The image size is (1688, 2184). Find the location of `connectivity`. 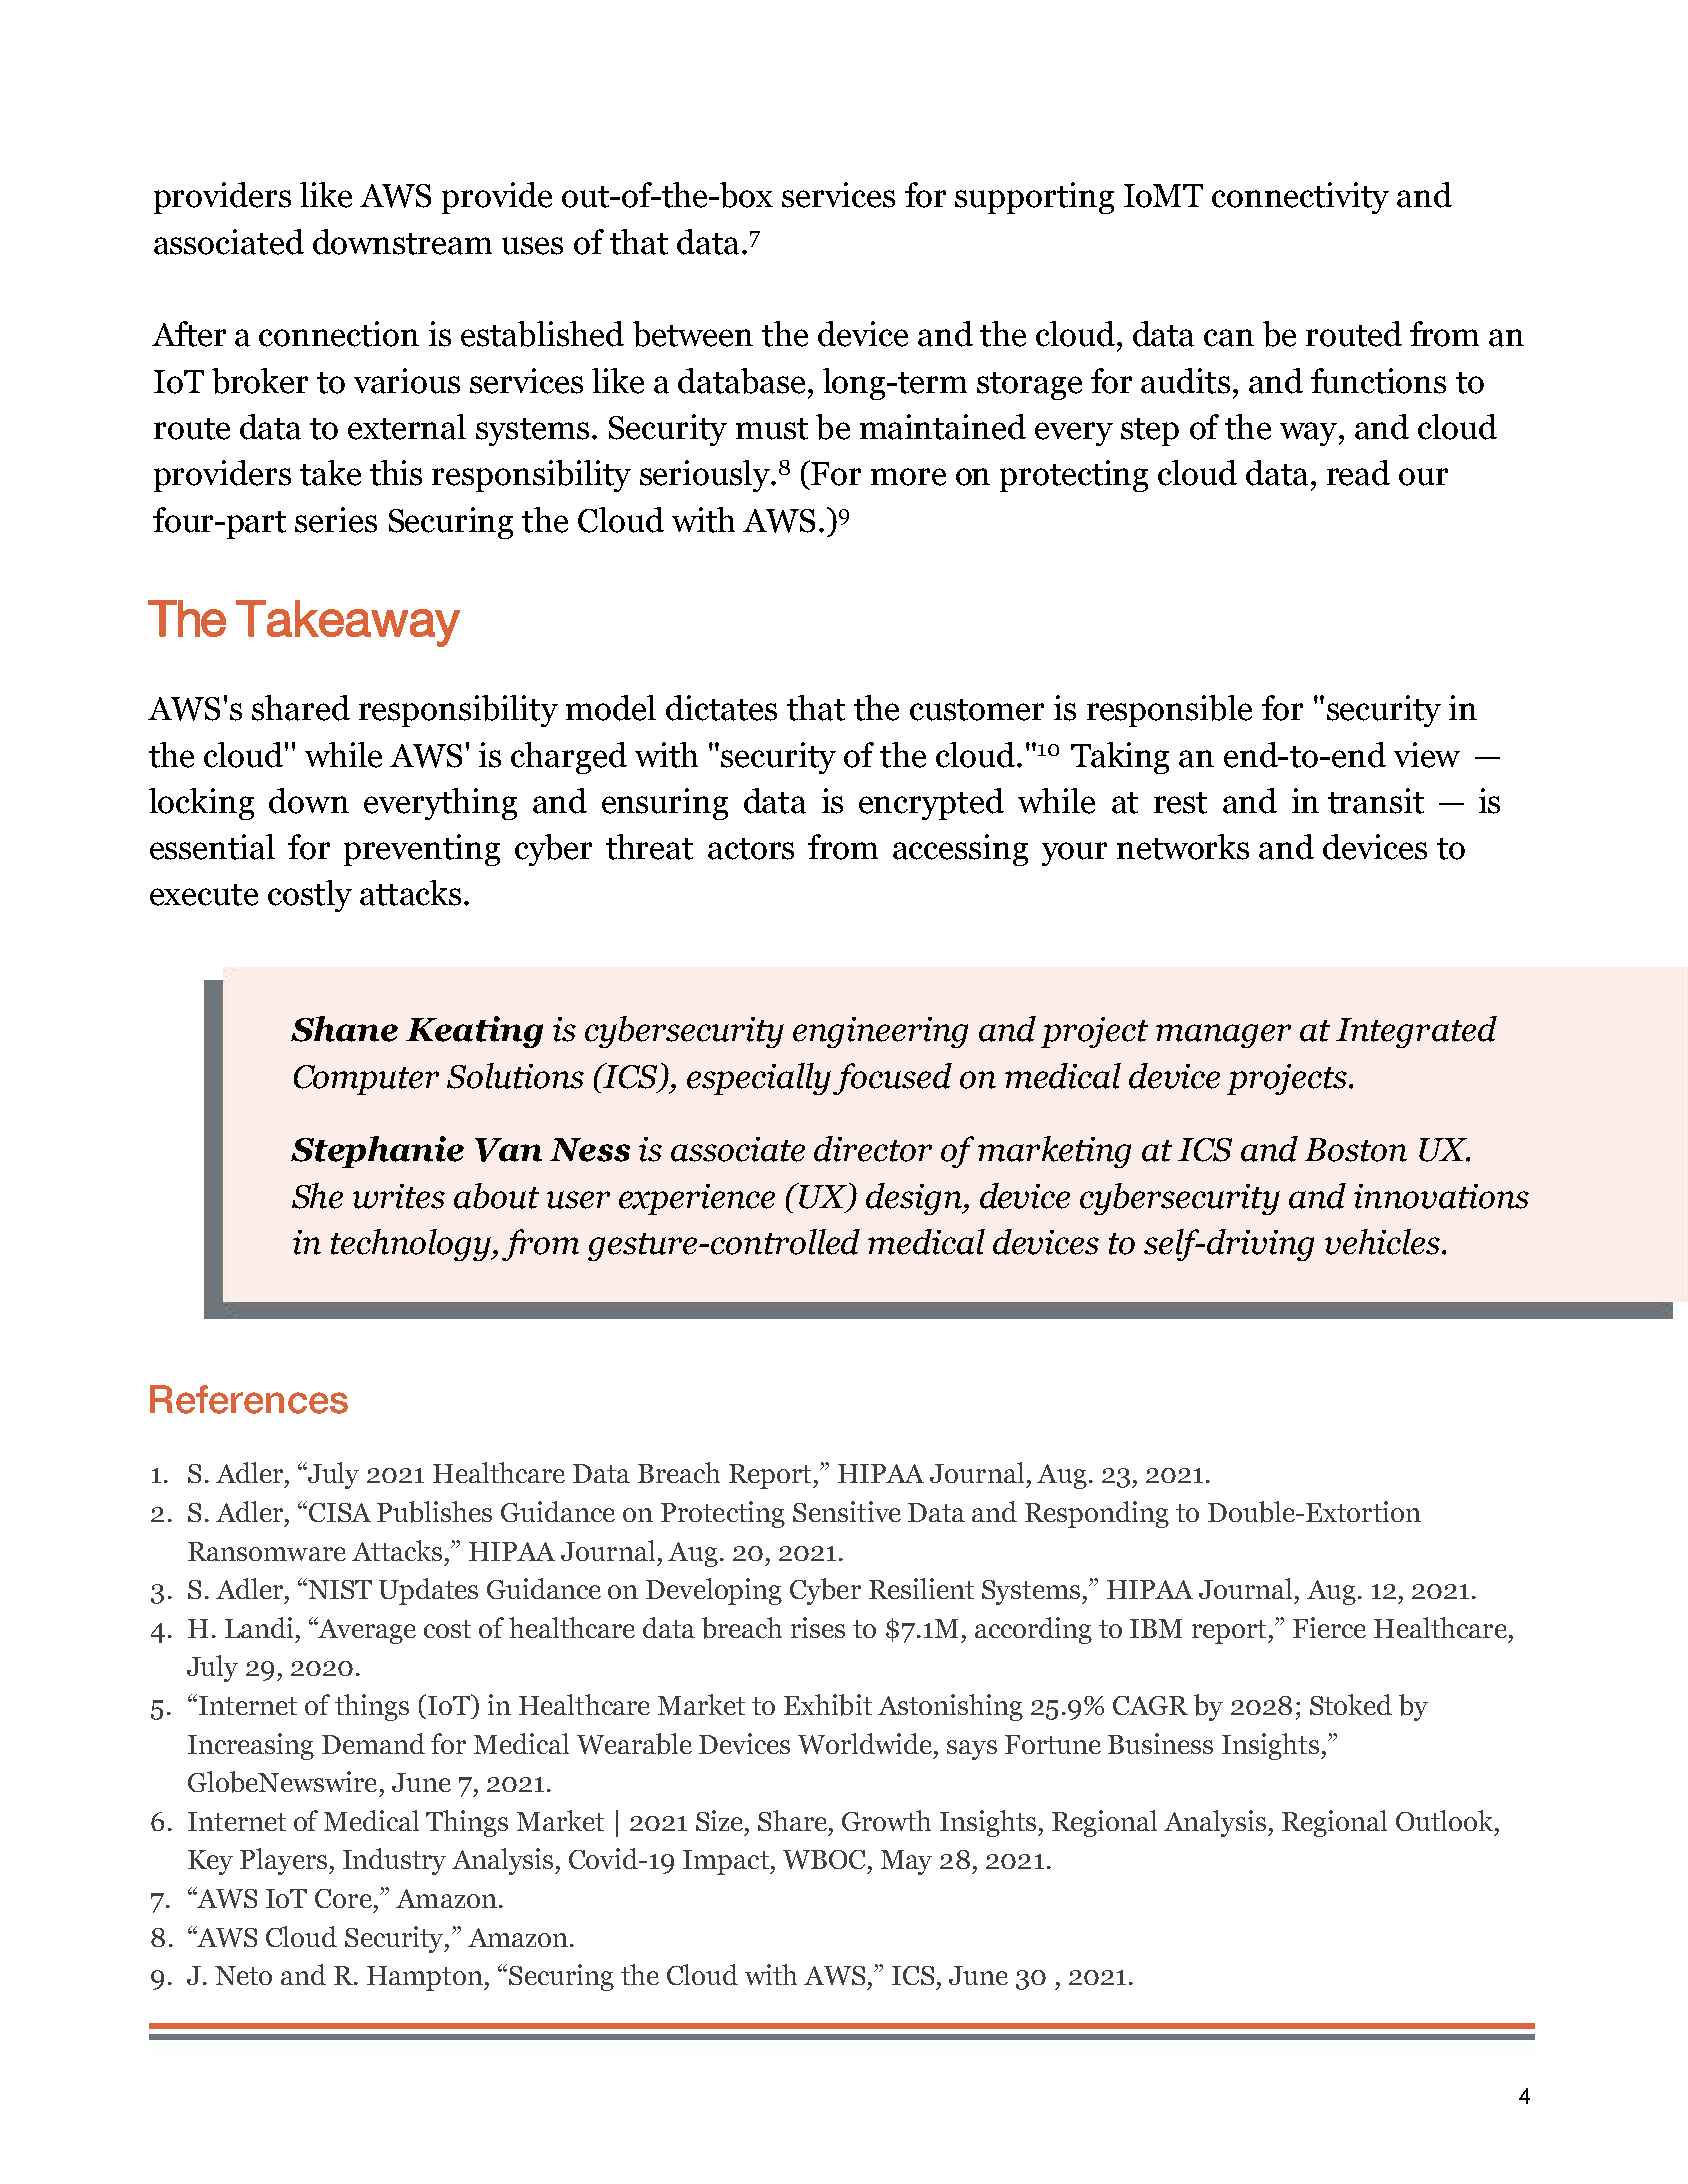

connectivity is located at coordinates (1300, 198).
